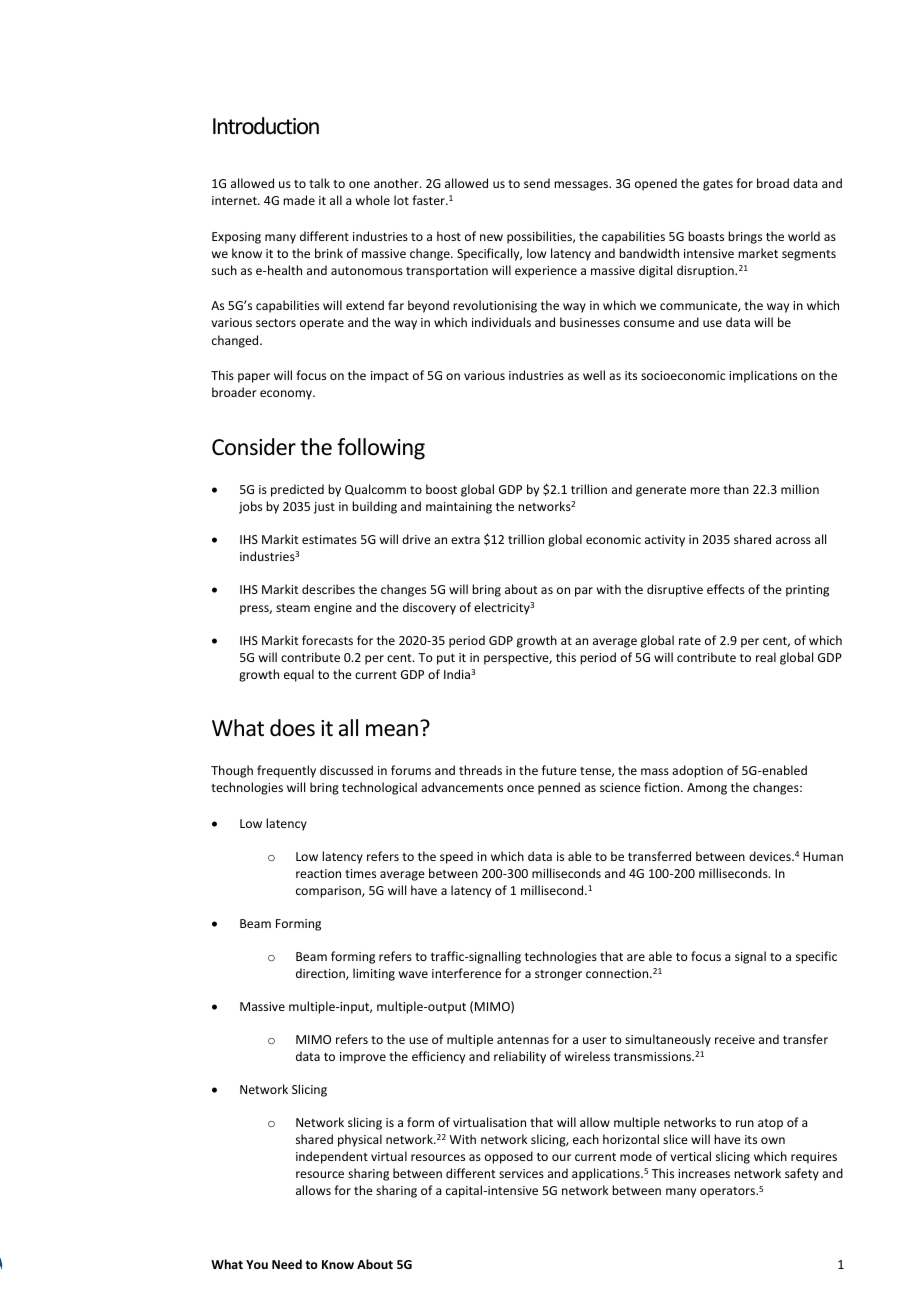 Image resolution: width=924 pixels, height=1309 pixels. I want to click on send, so click(537, 183).
